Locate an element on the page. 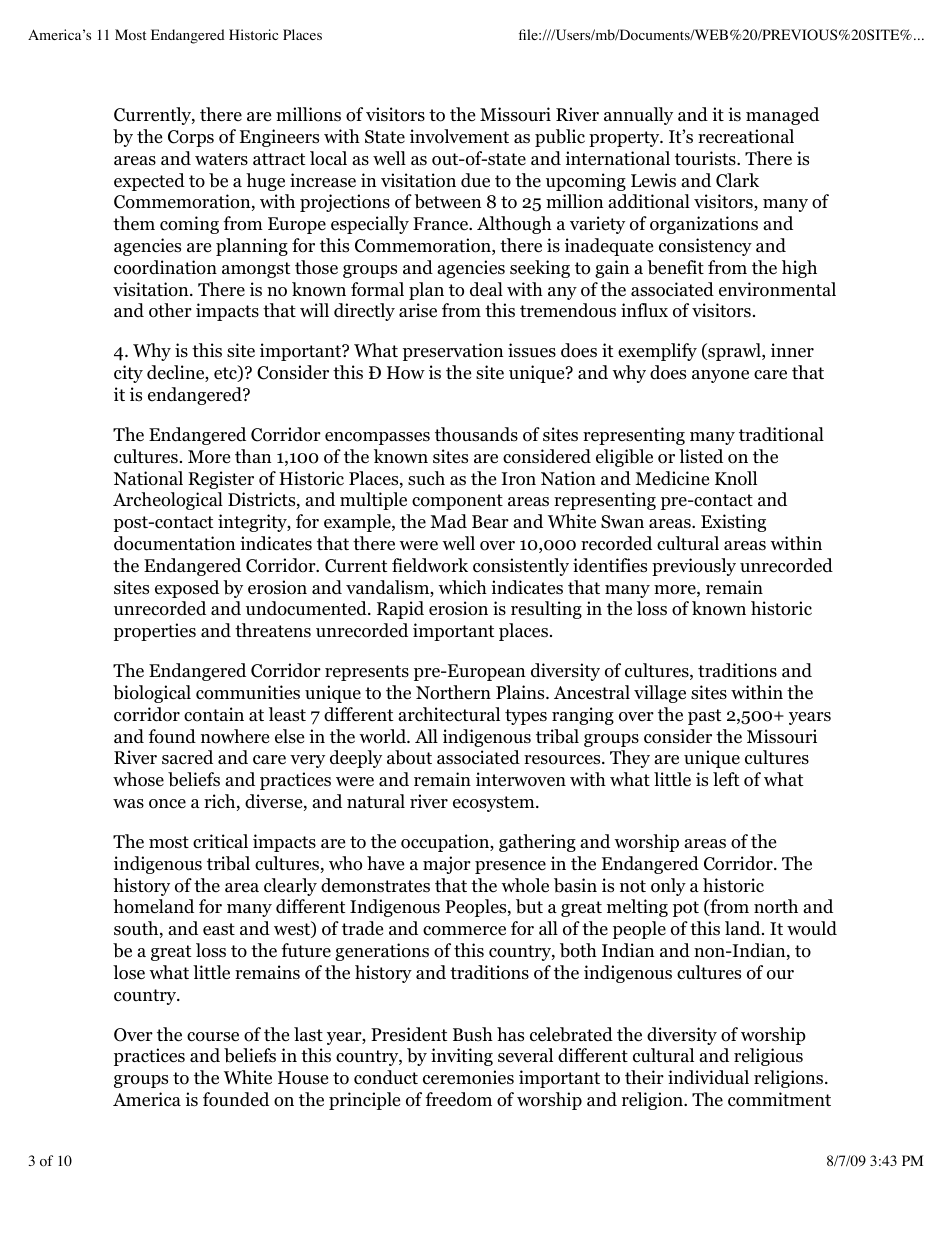 This page has width=952, height=1233. city is located at coordinates (128, 374).
